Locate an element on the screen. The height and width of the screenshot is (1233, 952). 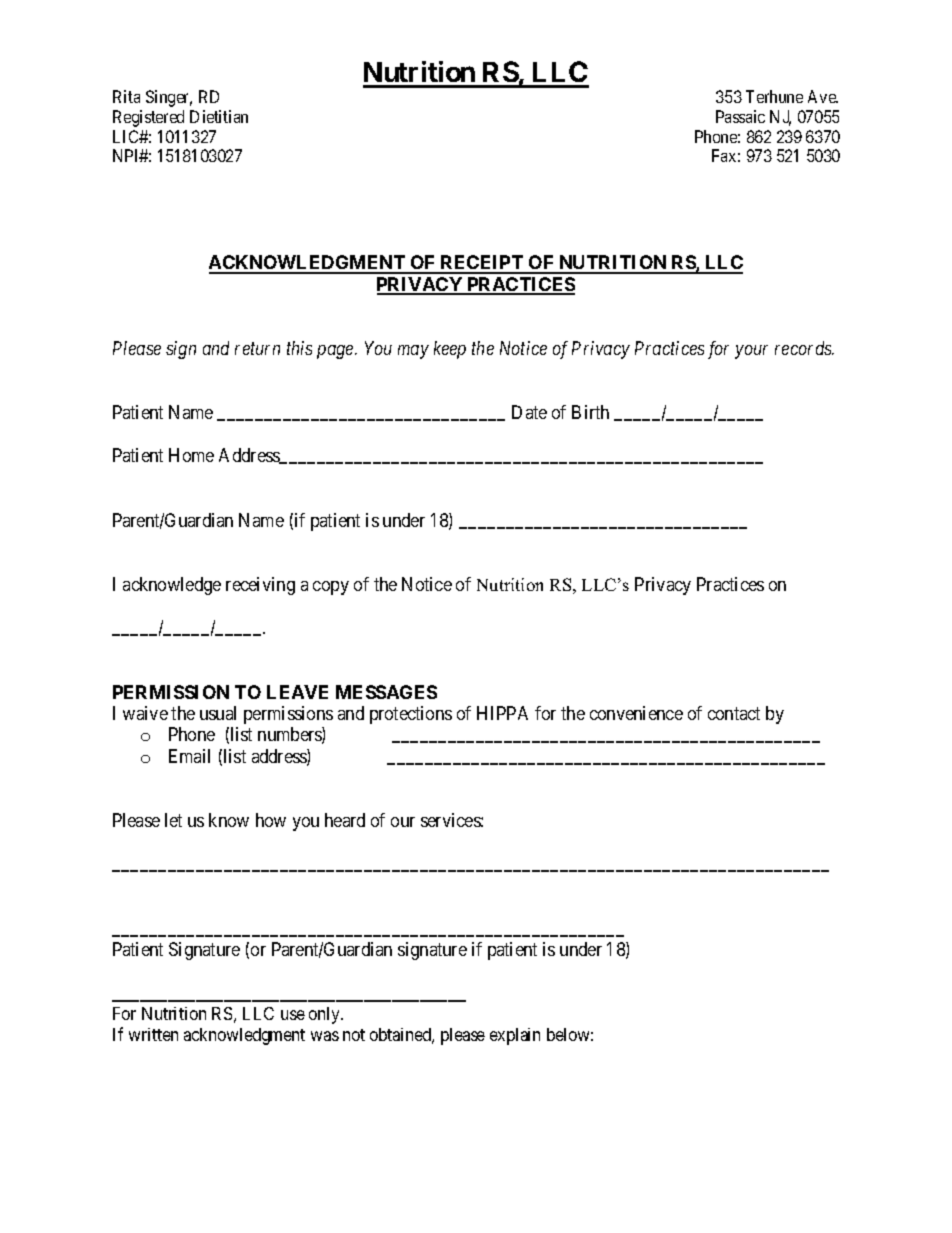
convenience is located at coordinates (636, 713).
